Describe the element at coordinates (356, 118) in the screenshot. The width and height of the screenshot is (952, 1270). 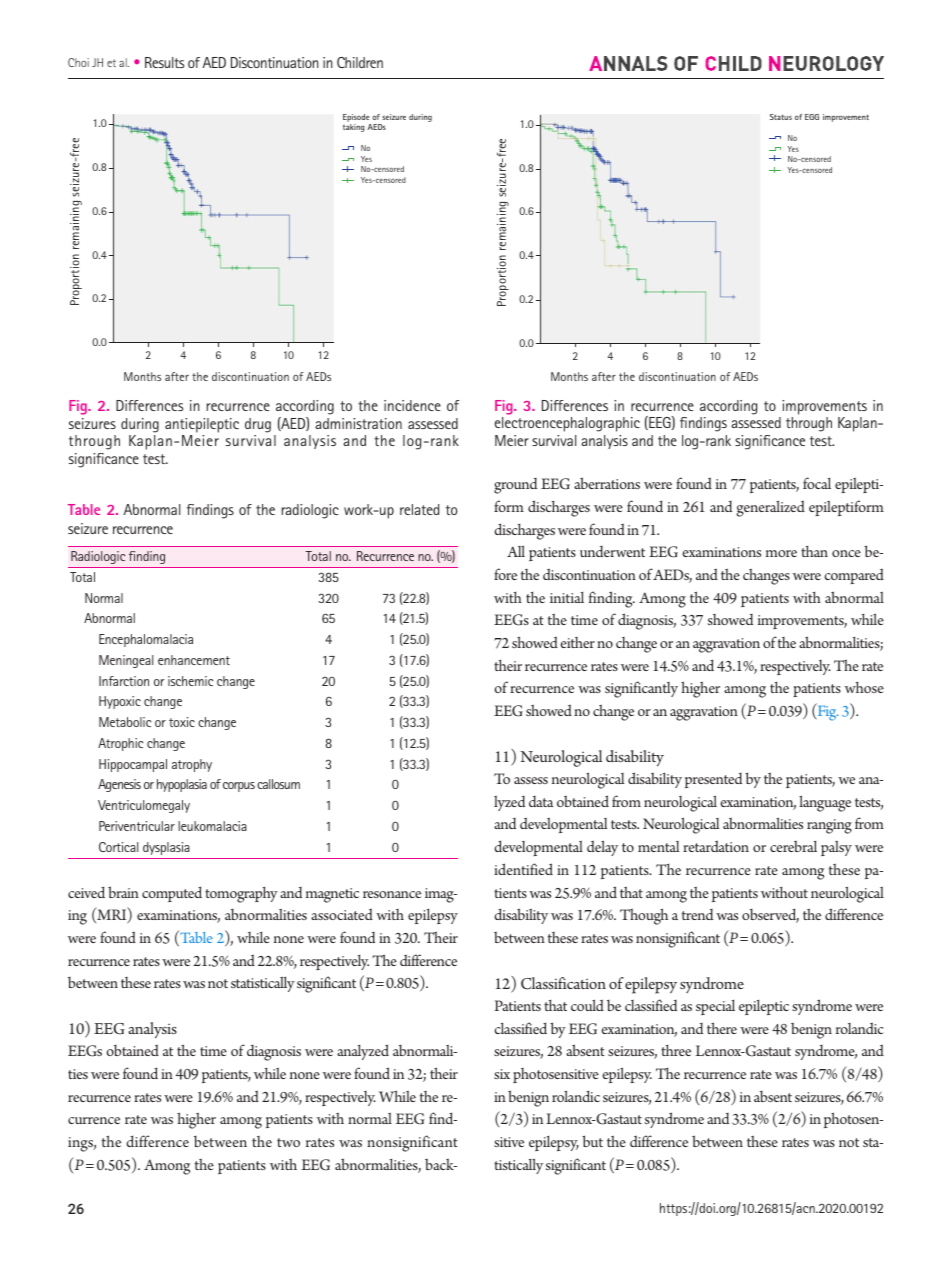
I see `Episode` at that location.
